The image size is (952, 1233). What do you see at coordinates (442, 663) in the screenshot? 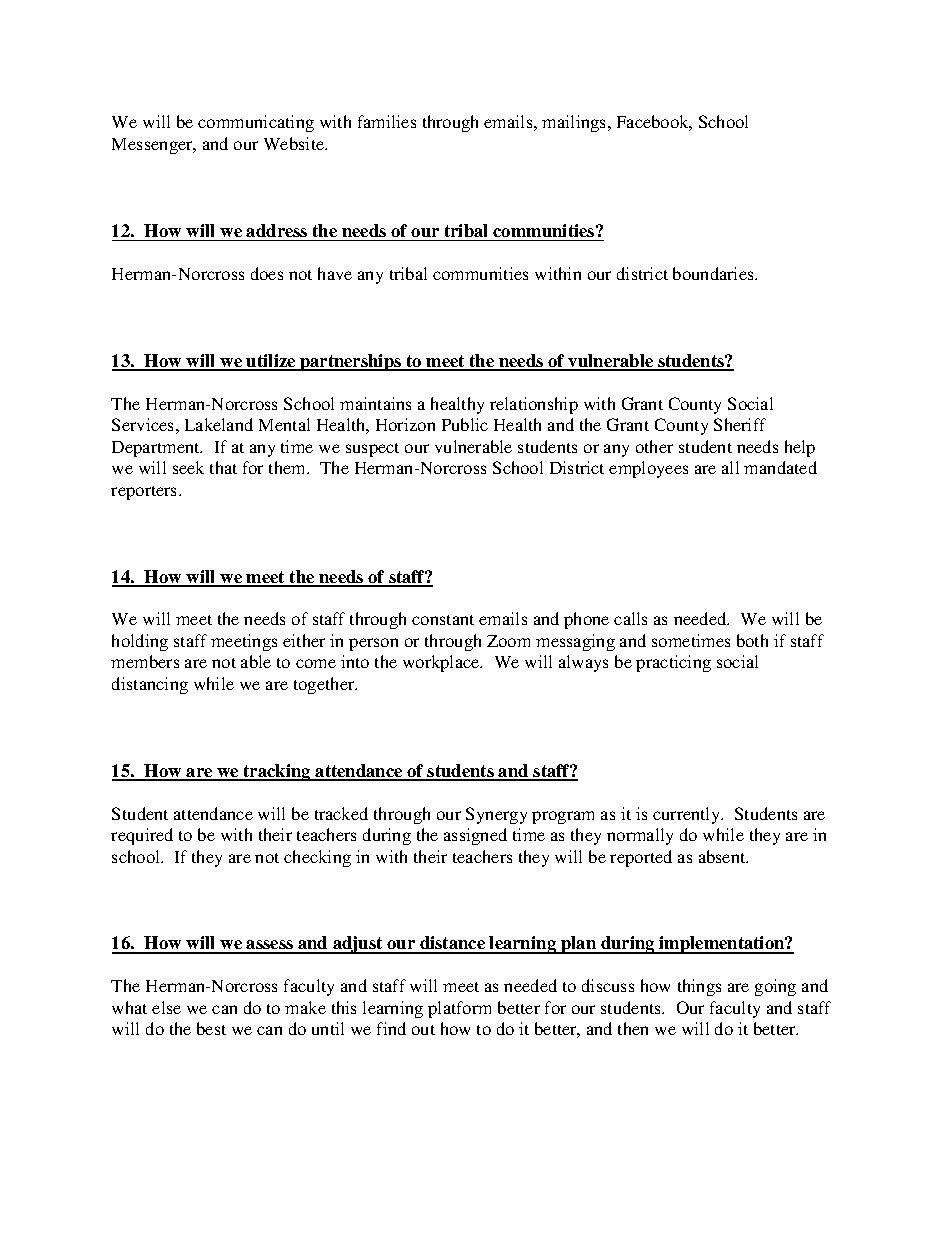
I see `workplace` at bounding box center [442, 663].
